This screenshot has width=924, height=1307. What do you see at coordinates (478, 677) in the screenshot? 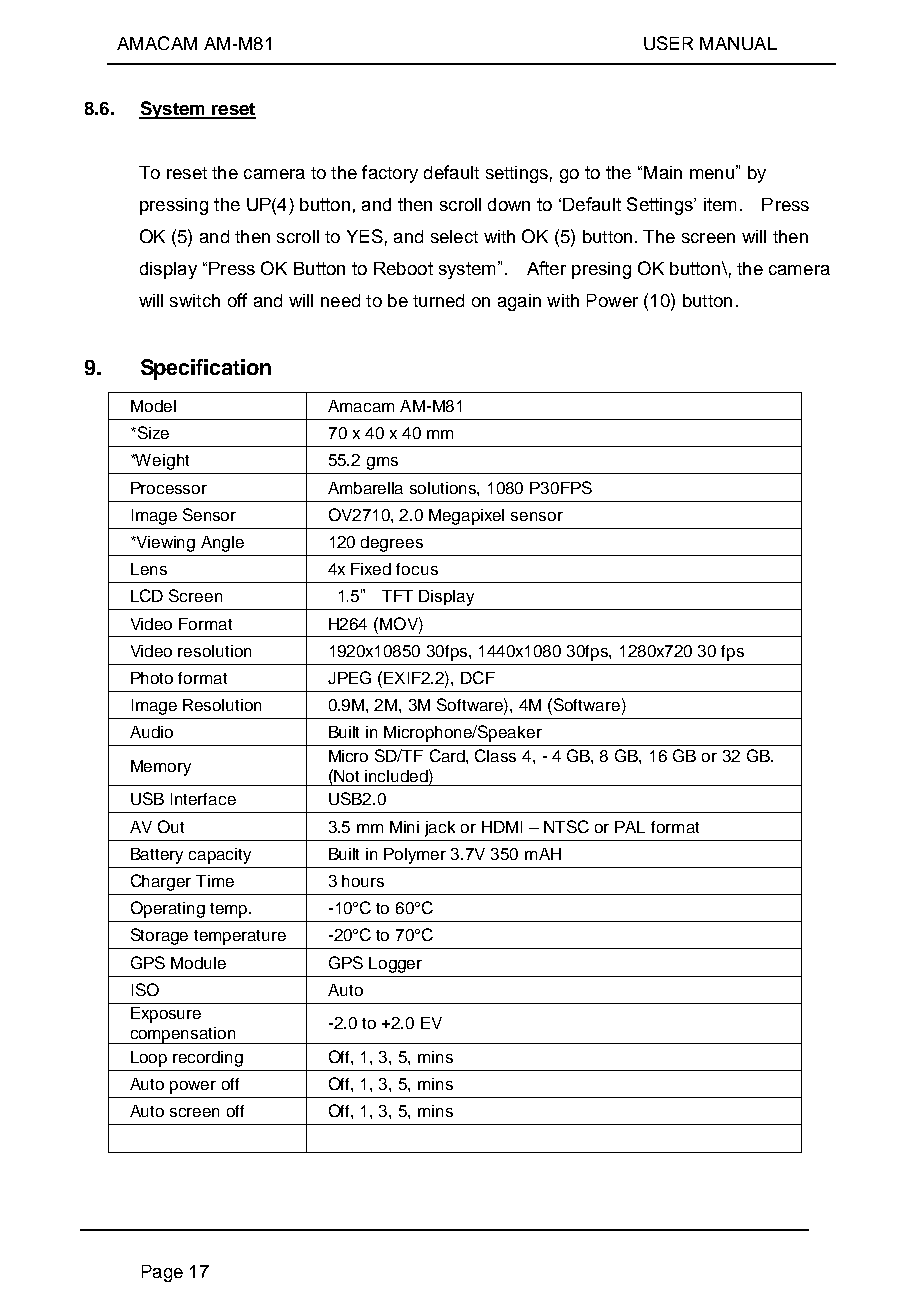
I see `DCF` at bounding box center [478, 677].
